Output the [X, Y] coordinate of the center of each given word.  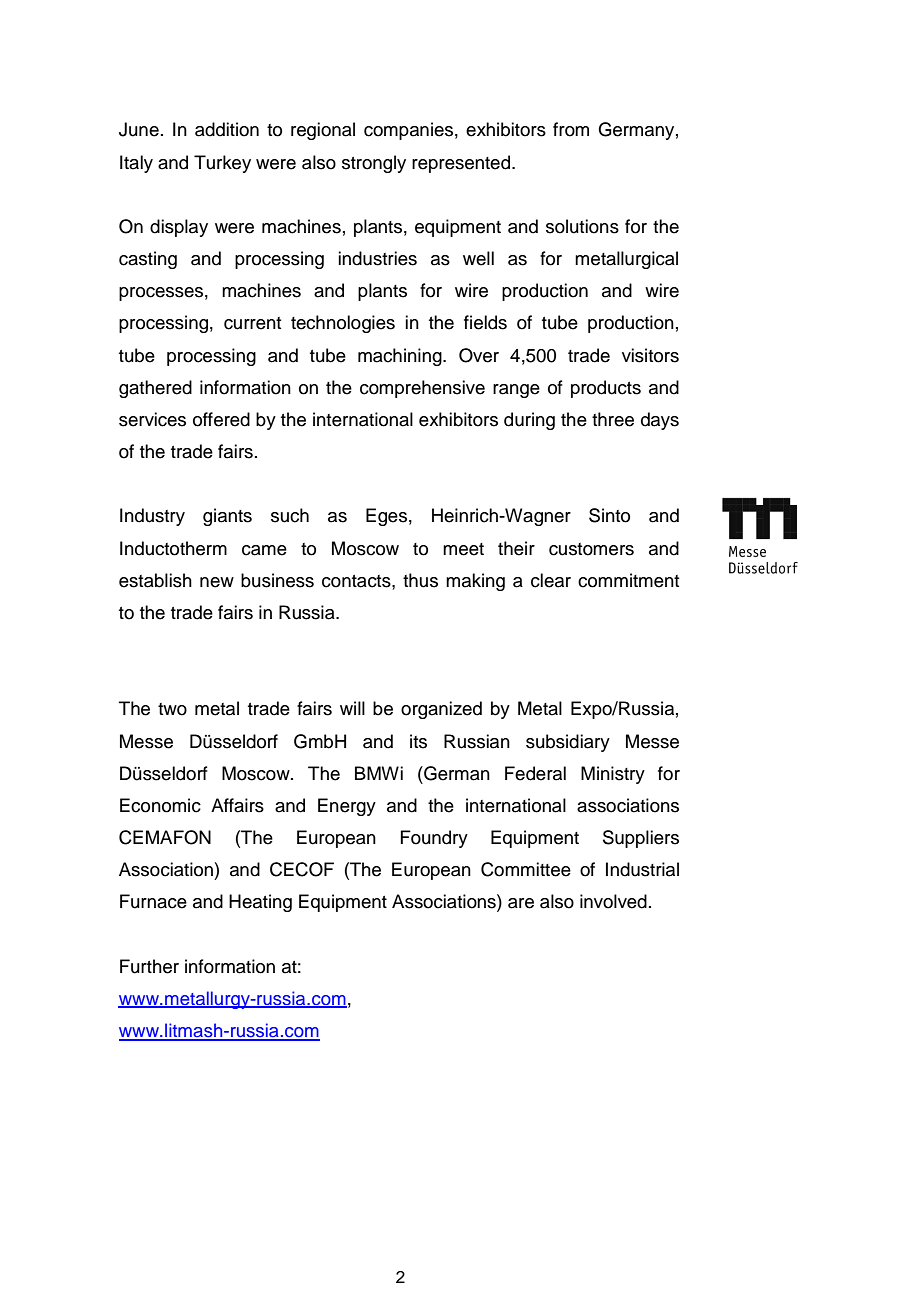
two [172, 709]
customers [591, 549]
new [217, 582]
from [571, 129]
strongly [374, 164]
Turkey [222, 164]
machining [401, 357]
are [521, 903]
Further [149, 966]
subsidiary [568, 743]
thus [420, 580]
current [252, 323]
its [418, 741]
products [606, 389]
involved [613, 901]
